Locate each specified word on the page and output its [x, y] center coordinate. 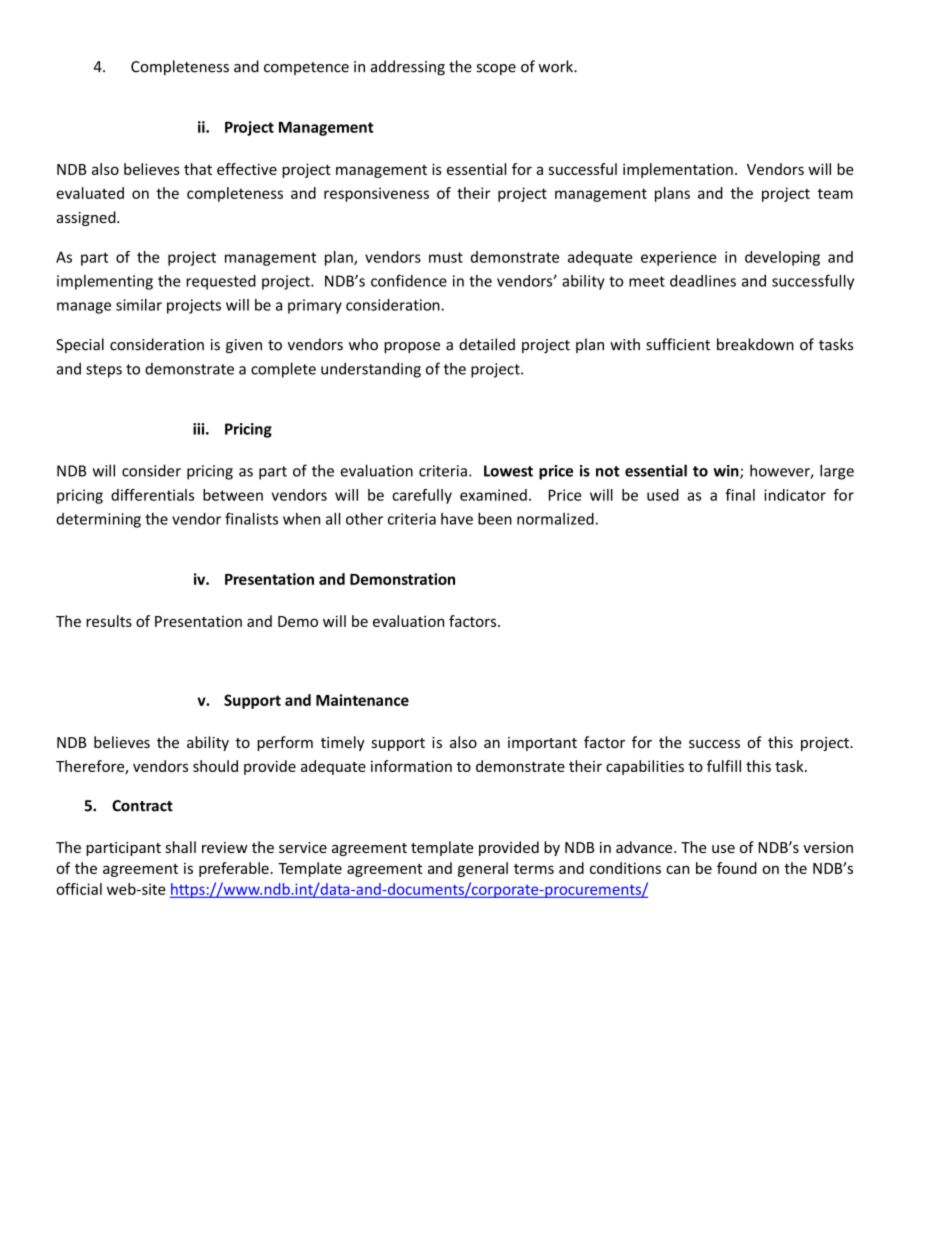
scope [496, 69]
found [737, 868]
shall [181, 847]
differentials [152, 495]
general [483, 869]
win [727, 472]
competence [306, 68]
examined [493, 495]
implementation [678, 170]
